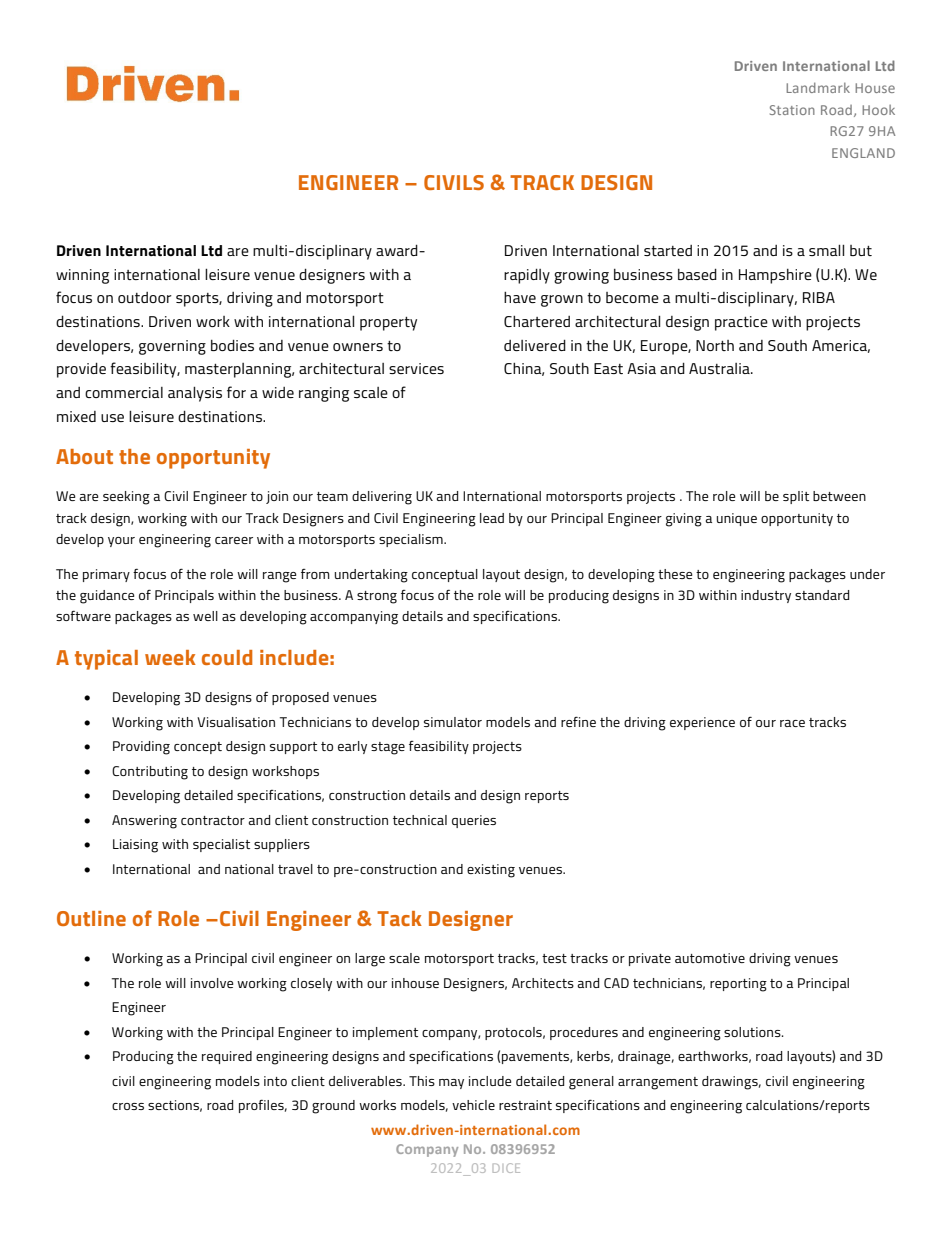  Describe the element at coordinates (141, 748) in the screenshot. I see `Providing` at that location.
